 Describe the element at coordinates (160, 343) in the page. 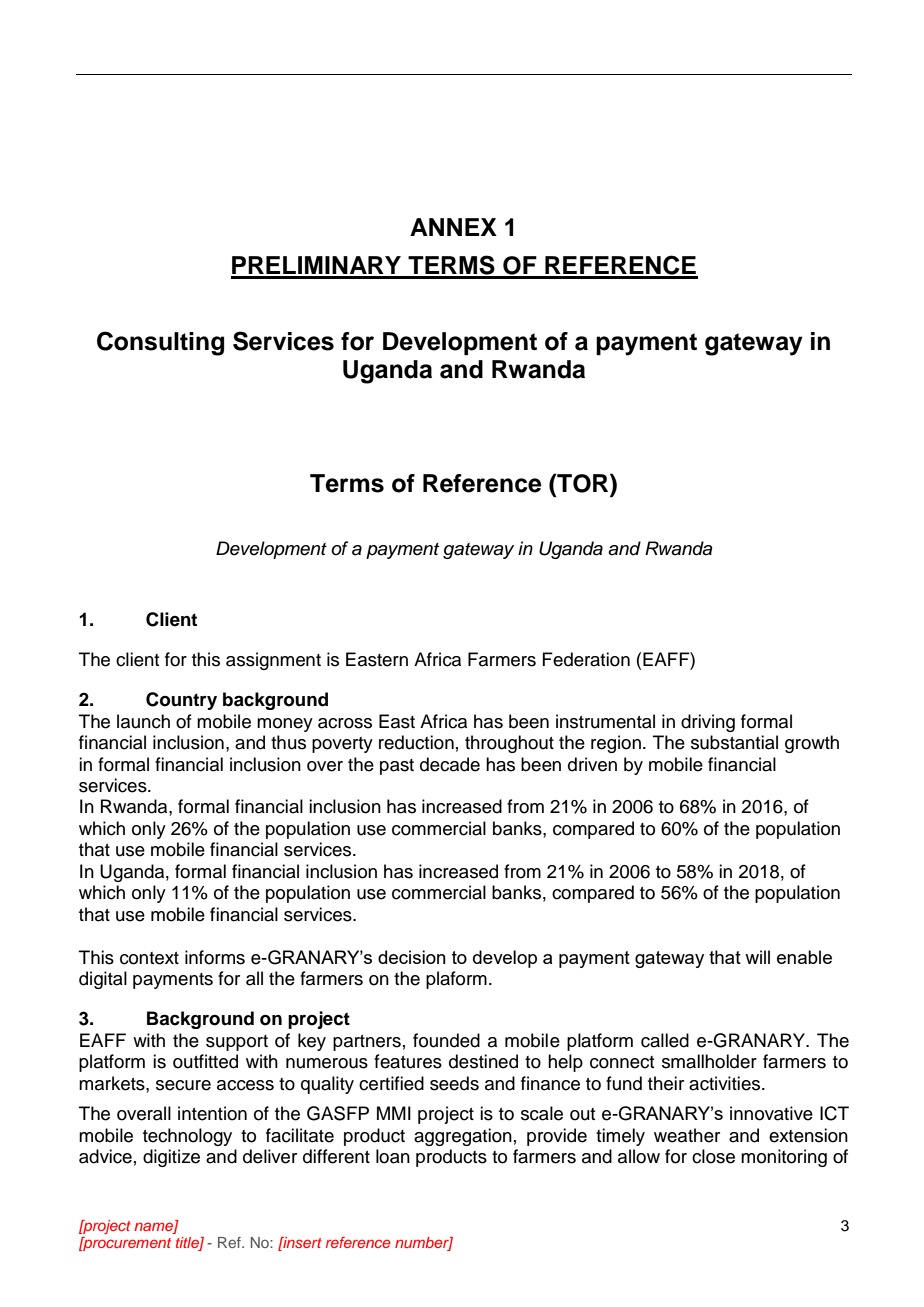

I see `Consulting` at that location.
